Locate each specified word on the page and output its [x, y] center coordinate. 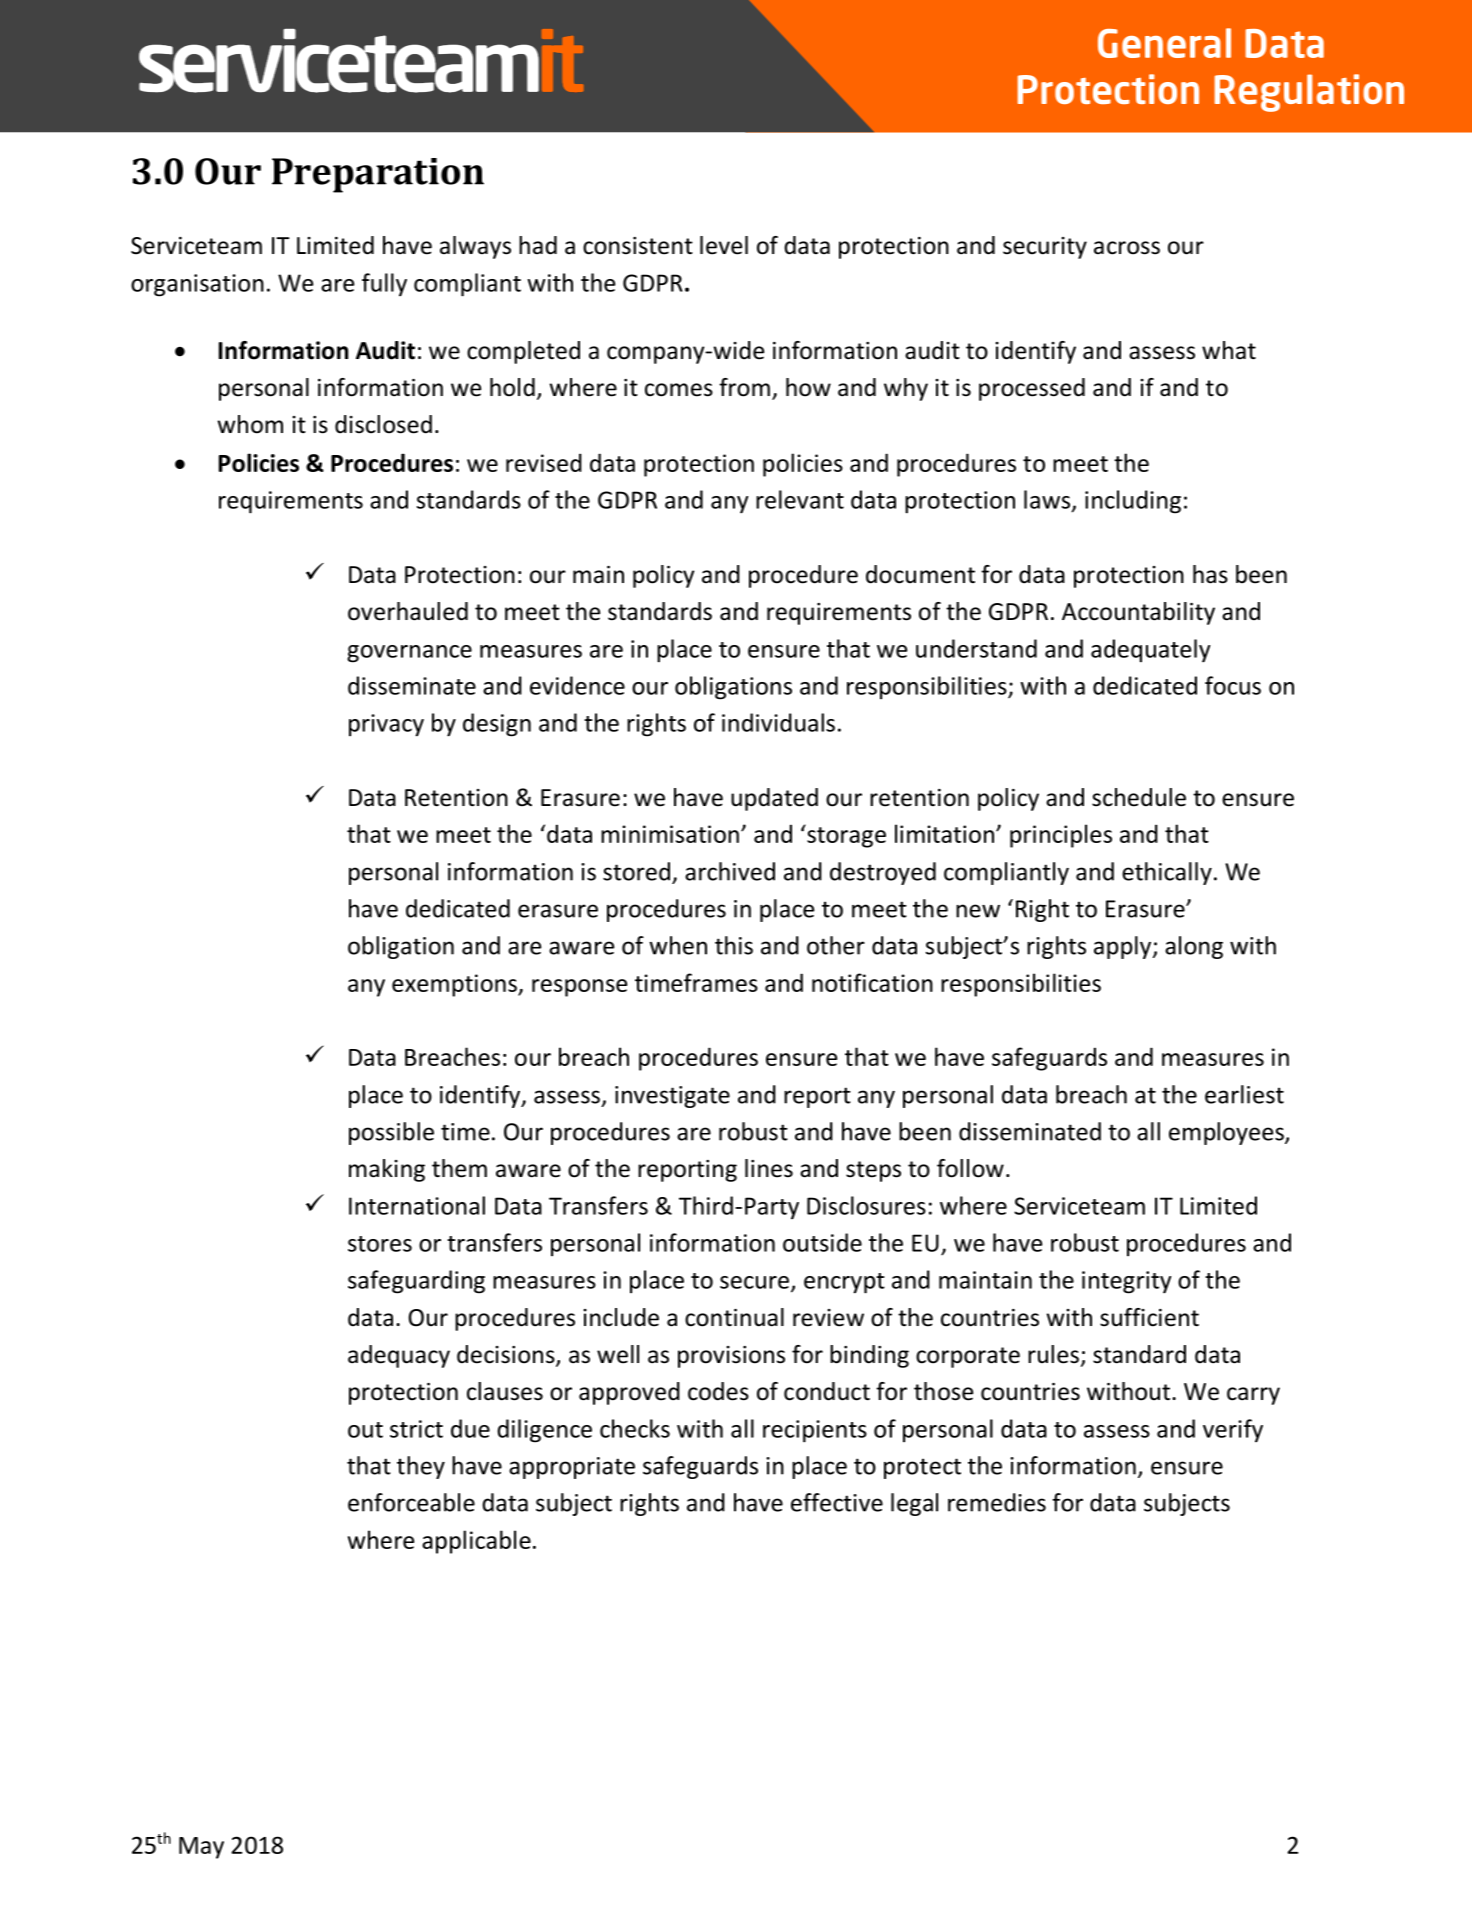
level [724, 245]
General [1164, 43]
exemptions [455, 985]
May [201, 1848]
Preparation [378, 175]
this [734, 945]
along [1194, 947]
